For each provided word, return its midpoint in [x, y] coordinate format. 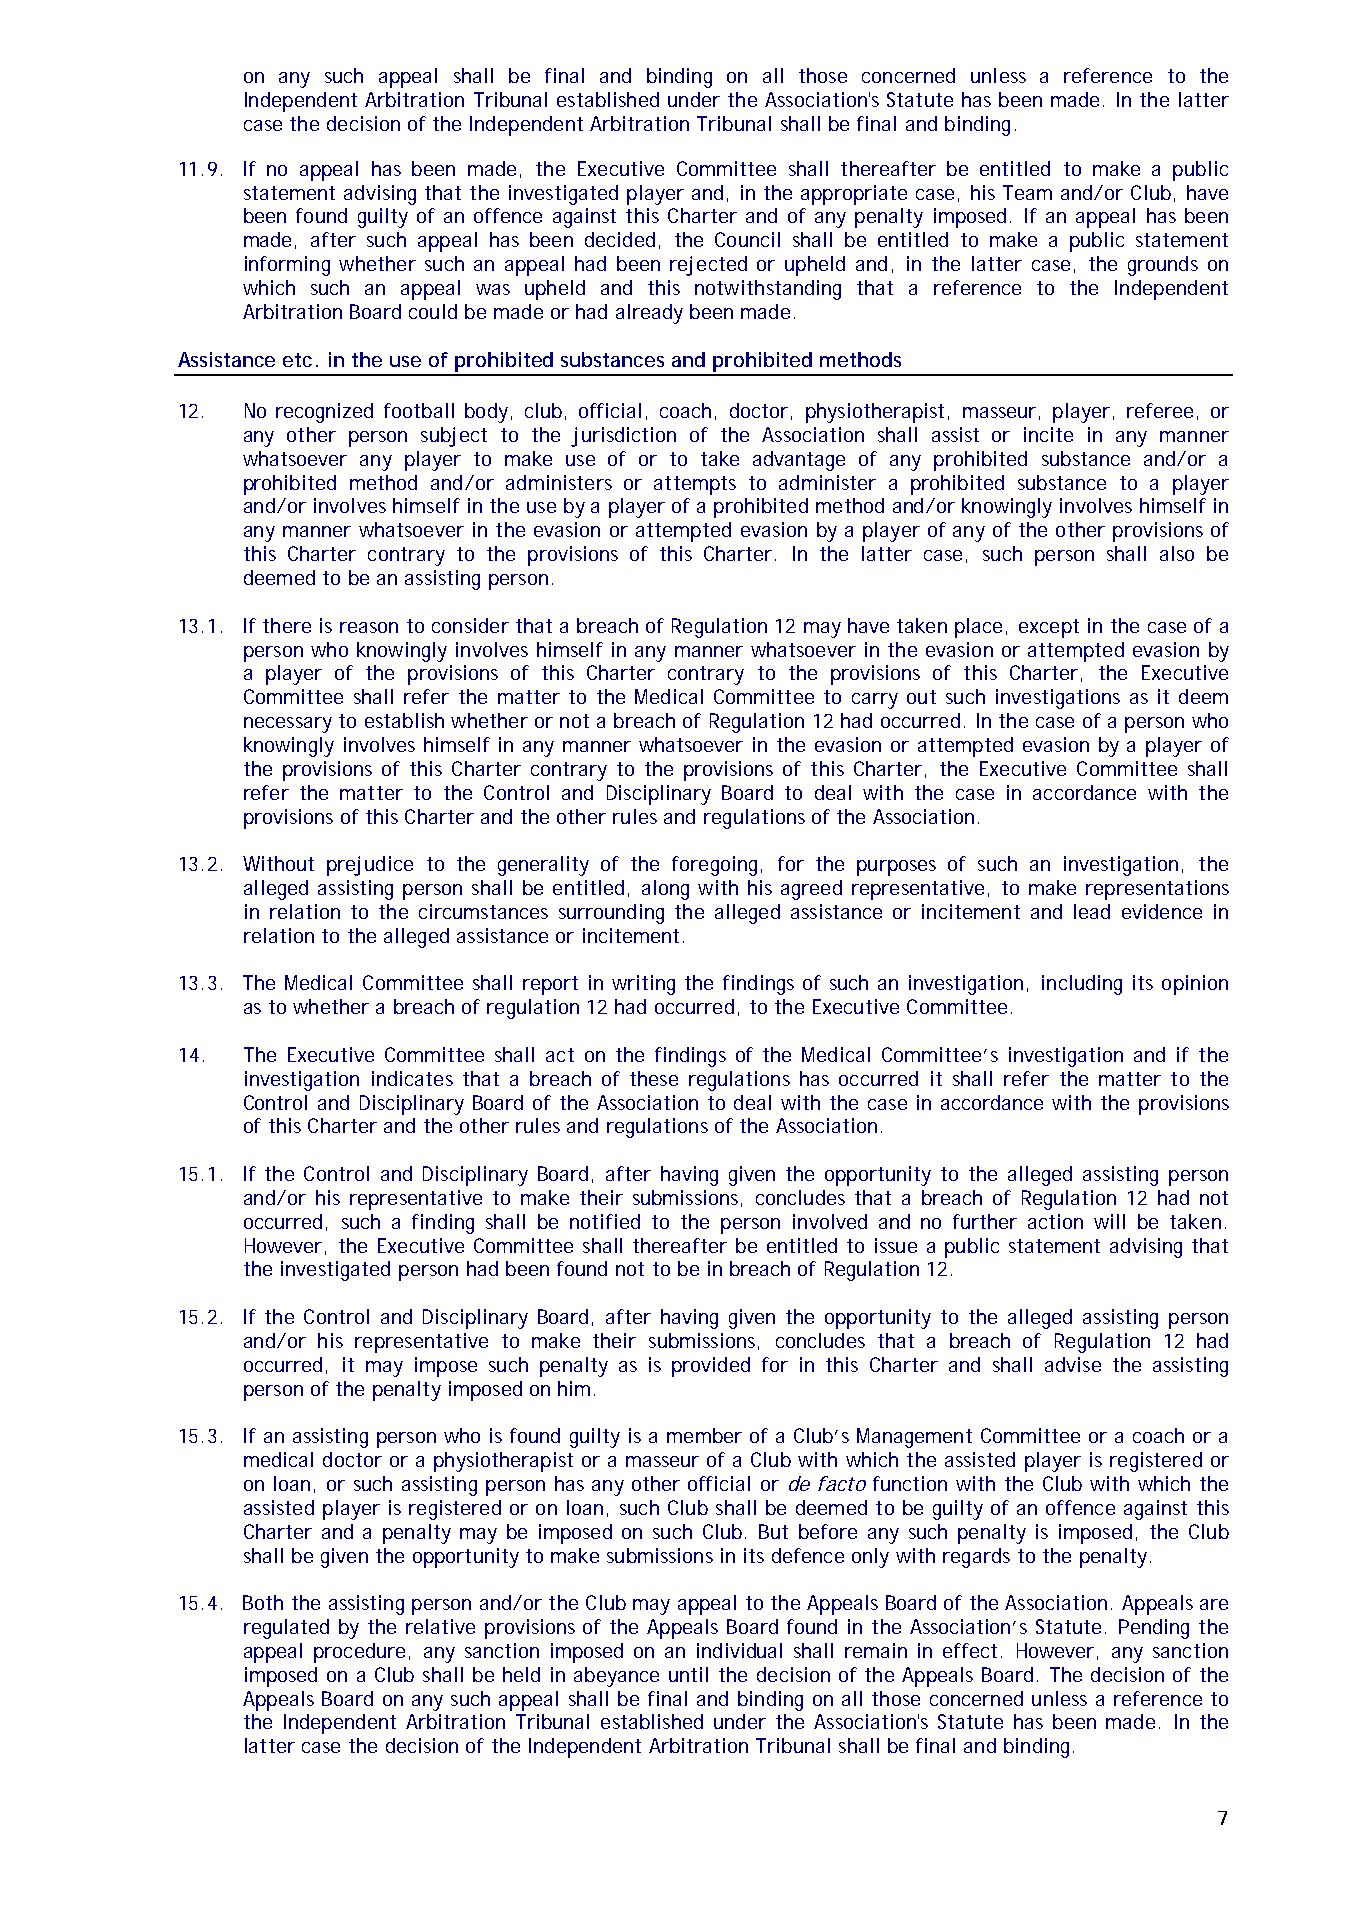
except [1049, 628]
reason [369, 627]
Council [747, 239]
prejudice [370, 866]
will [1109, 1221]
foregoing [717, 866]
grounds [1163, 266]
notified [605, 1221]
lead [1092, 911]
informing [287, 266]
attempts [695, 485]
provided [711, 1367]
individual [739, 1650]
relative [440, 1626]
